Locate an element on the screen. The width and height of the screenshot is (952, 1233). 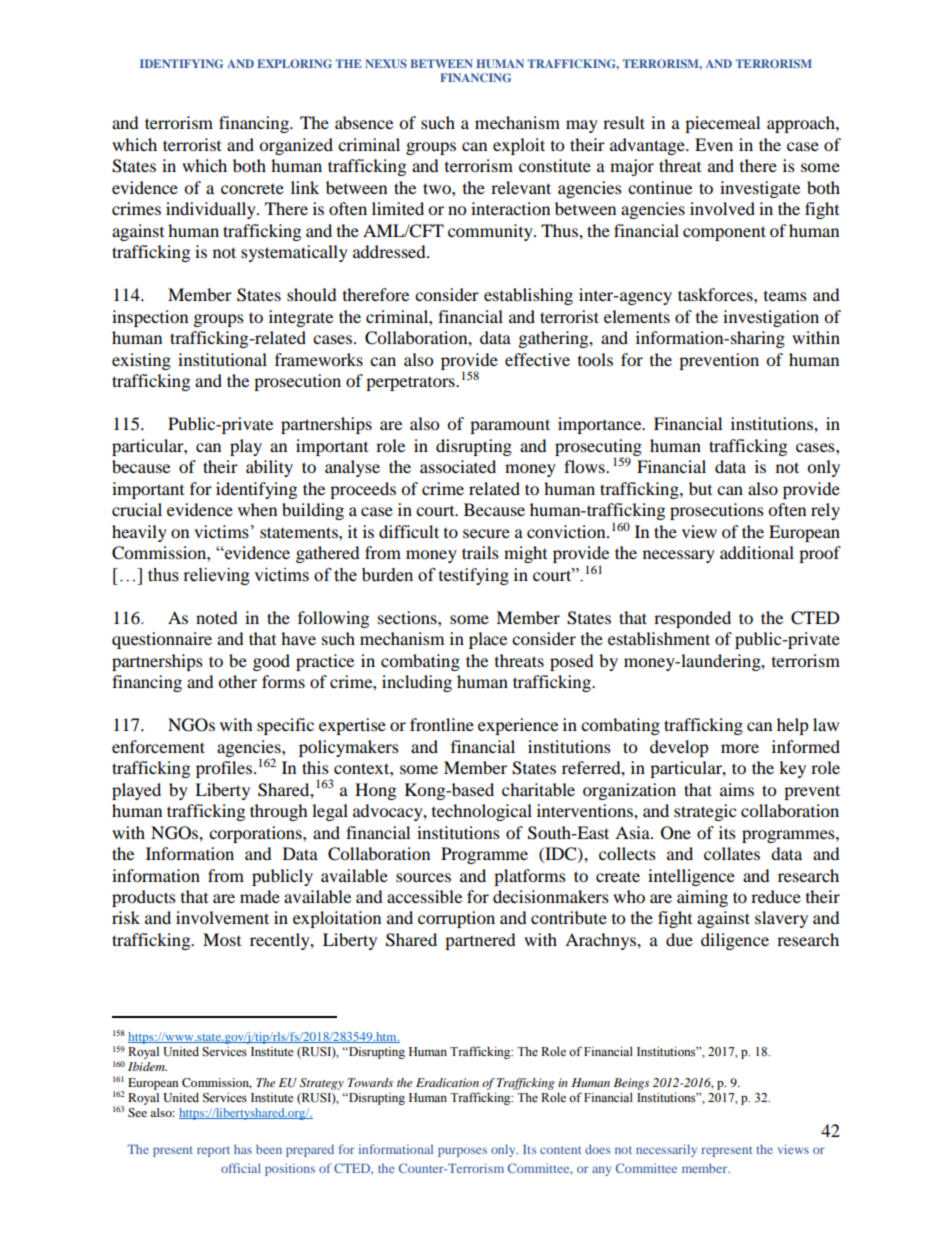
noted is located at coordinates (217, 617).
